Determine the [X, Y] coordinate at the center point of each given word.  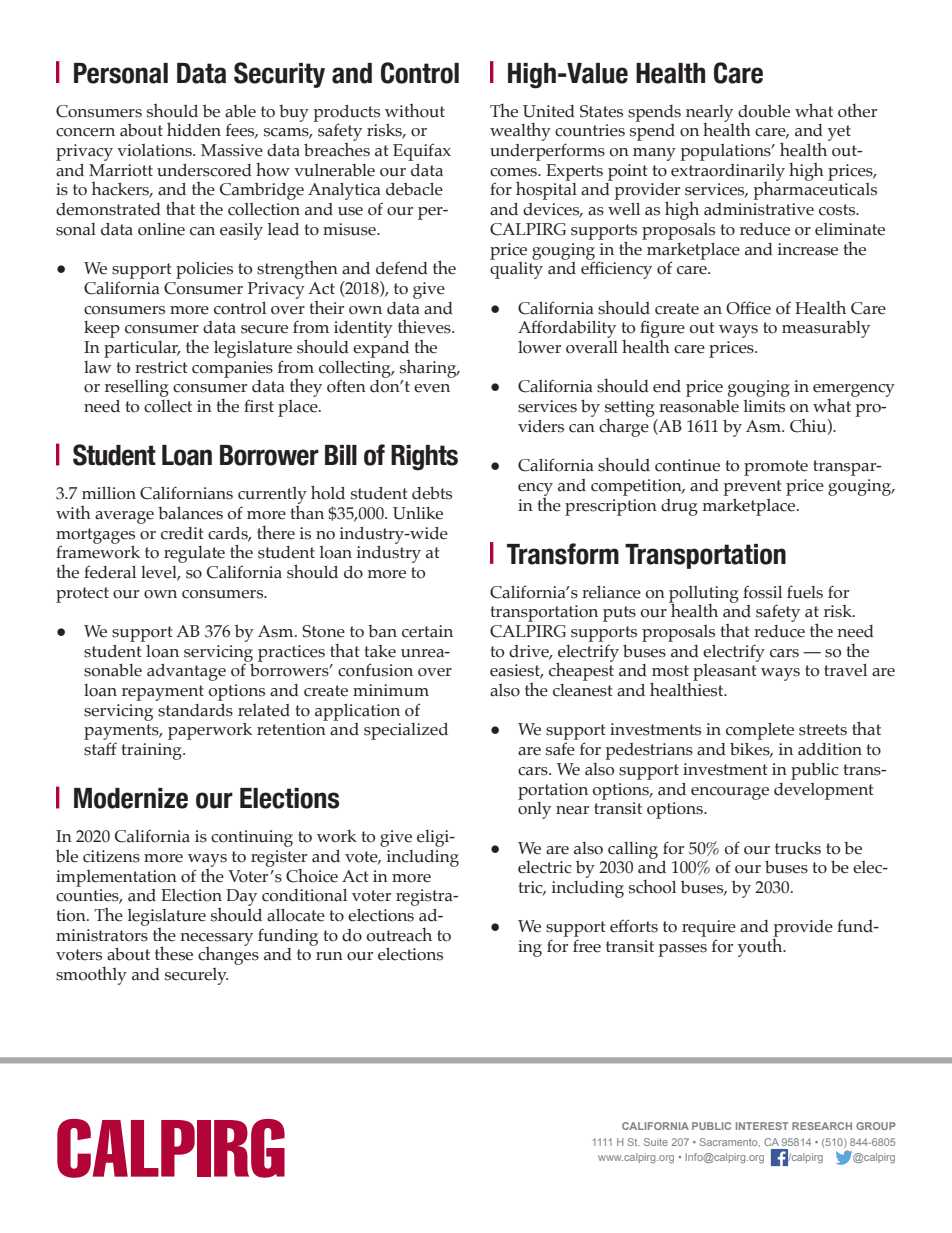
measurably [826, 329]
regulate [194, 554]
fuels [805, 592]
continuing [252, 838]
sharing [429, 368]
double [764, 111]
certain [427, 631]
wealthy [520, 132]
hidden [194, 129]
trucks [798, 848]
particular [142, 349]
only [534, 809]
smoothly [91, 976]
